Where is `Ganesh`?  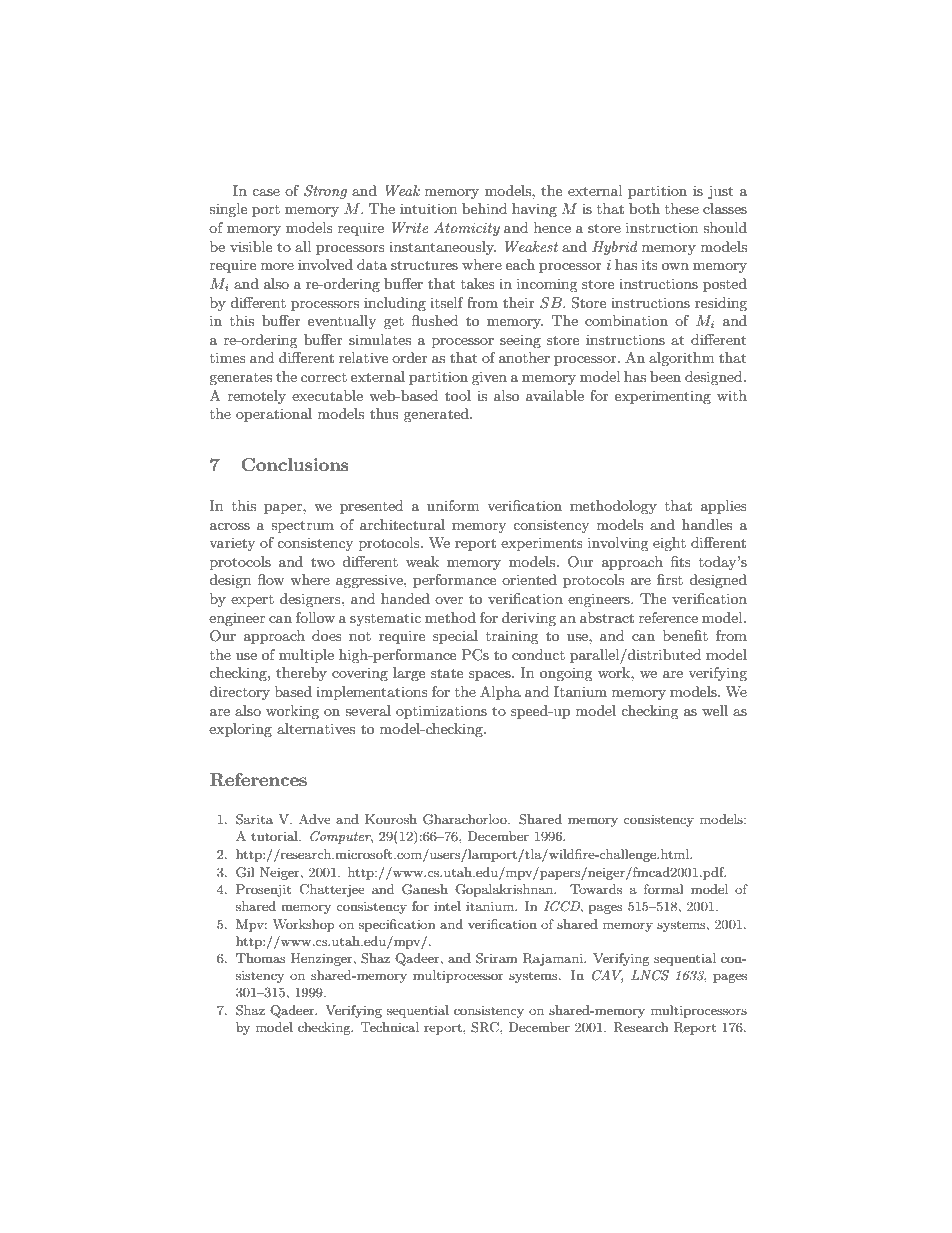 Ganesh is located at coordinates (425, 889).
